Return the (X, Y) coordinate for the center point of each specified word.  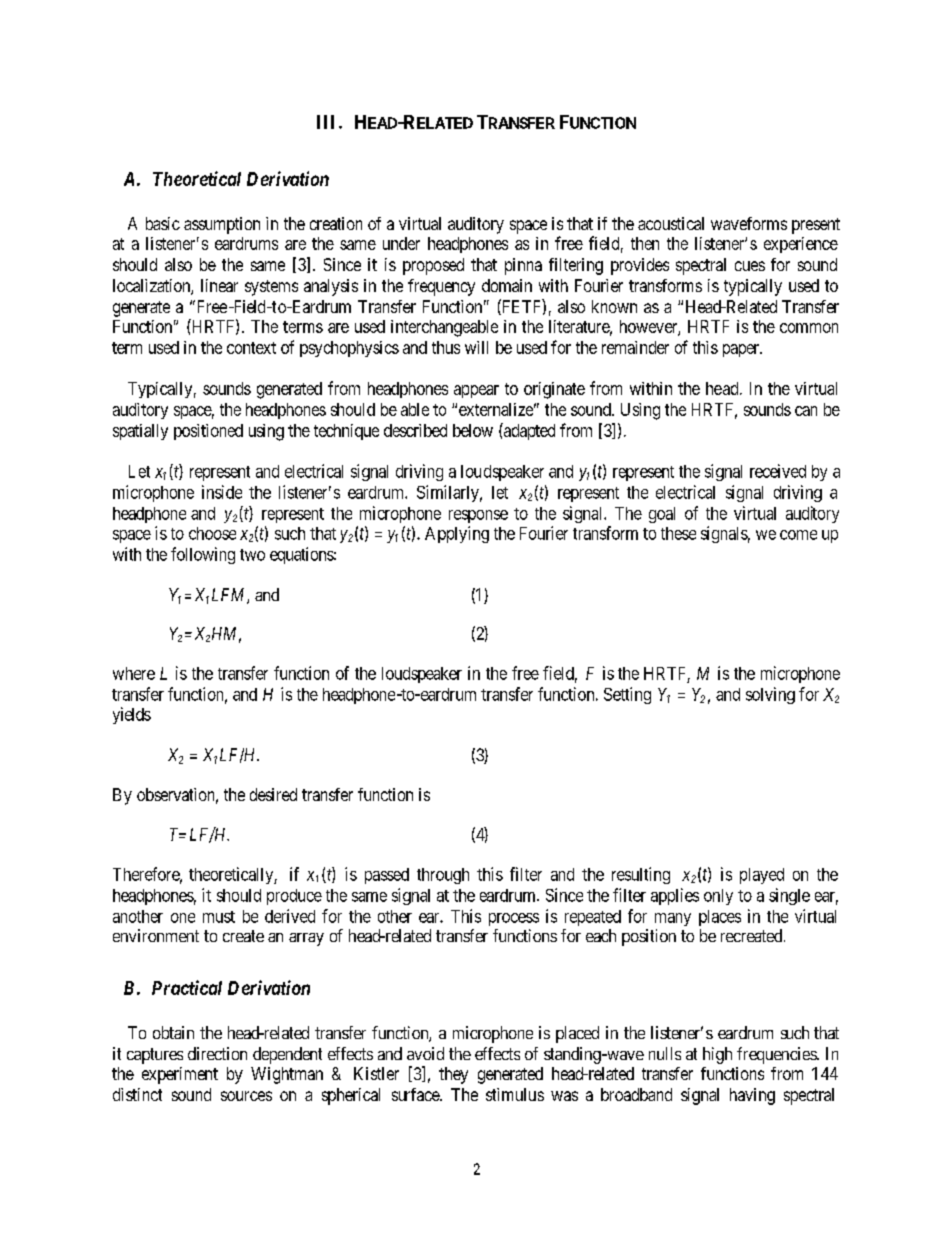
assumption (222, 225)
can (806, 411)
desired (273, 794)
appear (476, 391)
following (203, 555)
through (443, 876)
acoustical (671, 223)
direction (217, 1053)
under (401, 243)
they (453, 1075)
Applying (457, 534)
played (762, 876)
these (678, 533)
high (717, 1055)
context (251, 348)
